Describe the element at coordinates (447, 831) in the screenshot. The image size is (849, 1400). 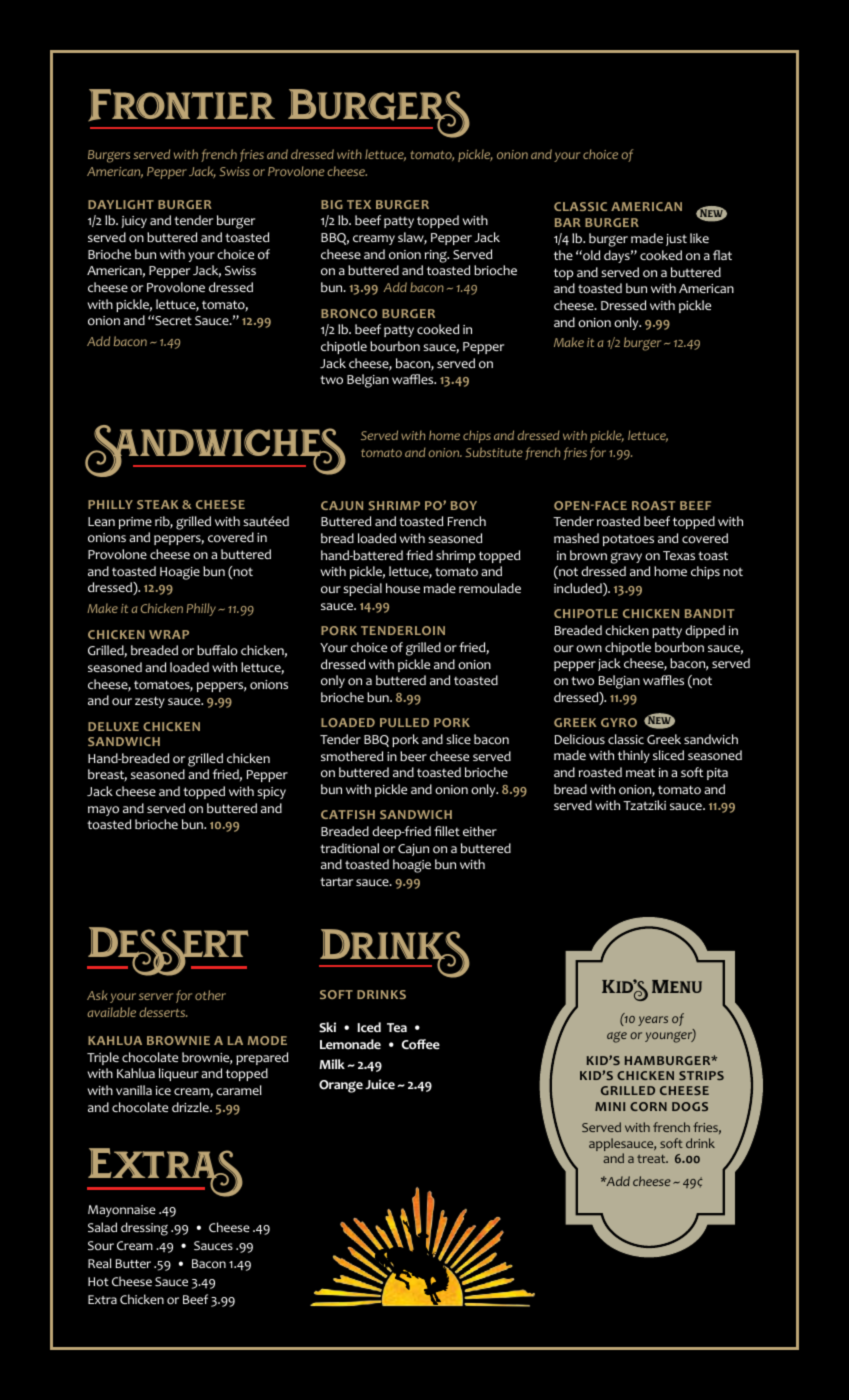
I see `fillet` at that location.
